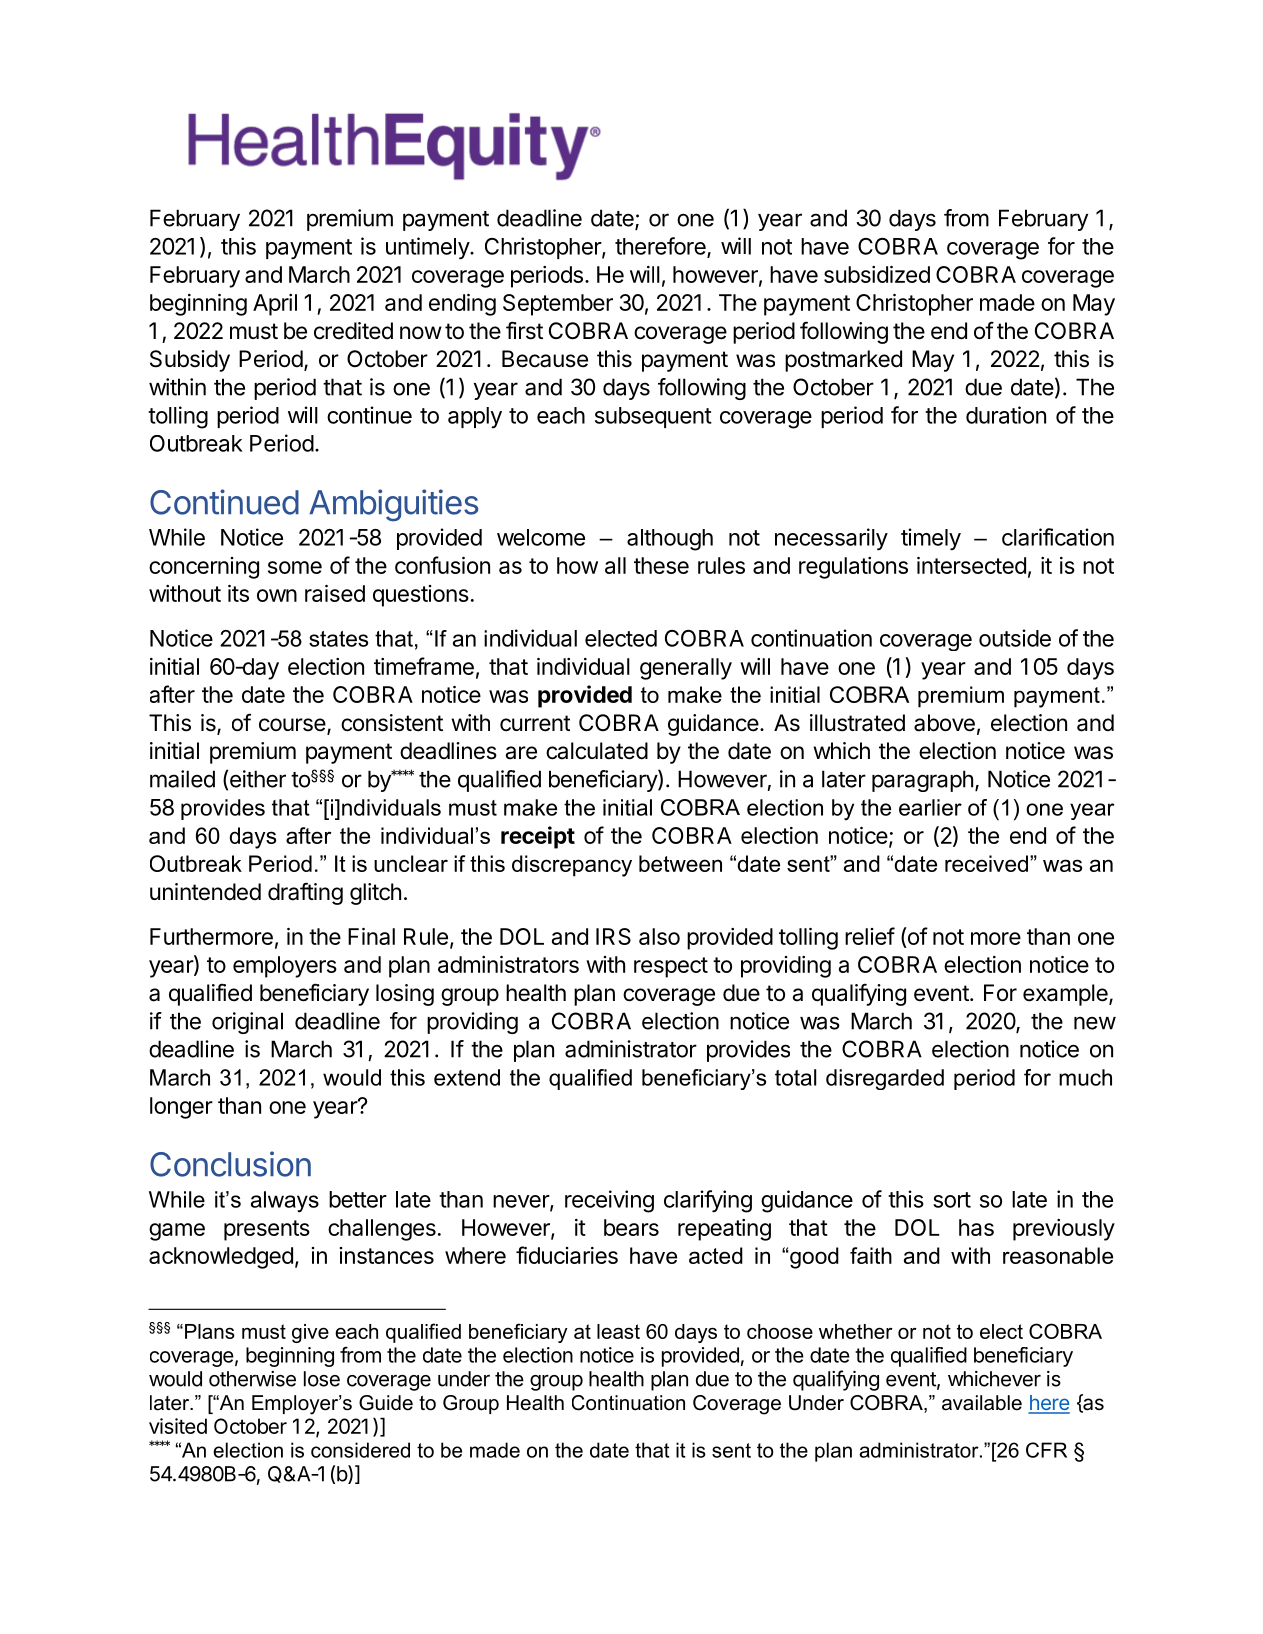  What do you see at coordinates (275, 305) in the document?
I see `April` at bounding box center [275, 305].
